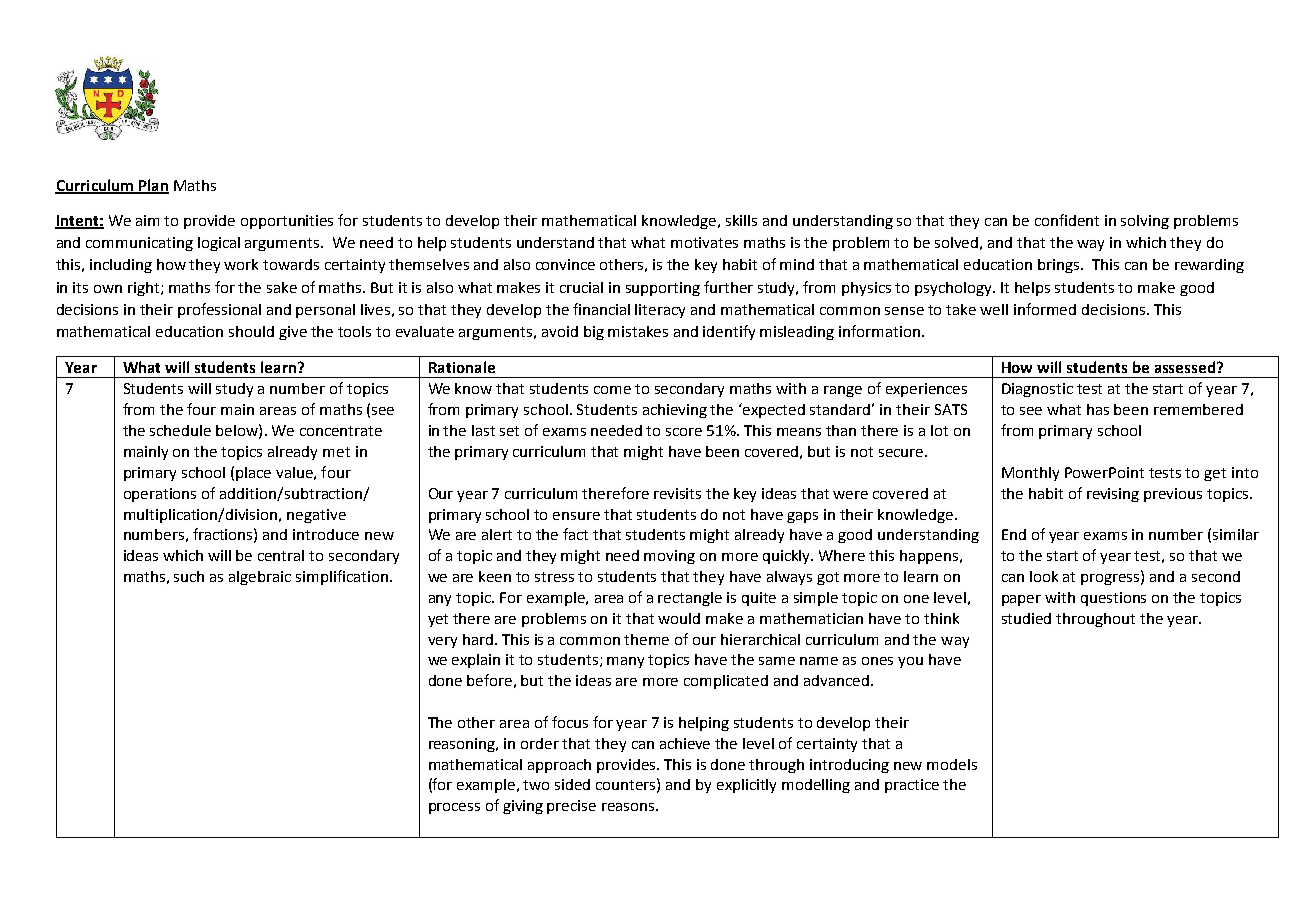  Describe the element at coordinates (741, 220) in the document. I see `skills` at that location.
